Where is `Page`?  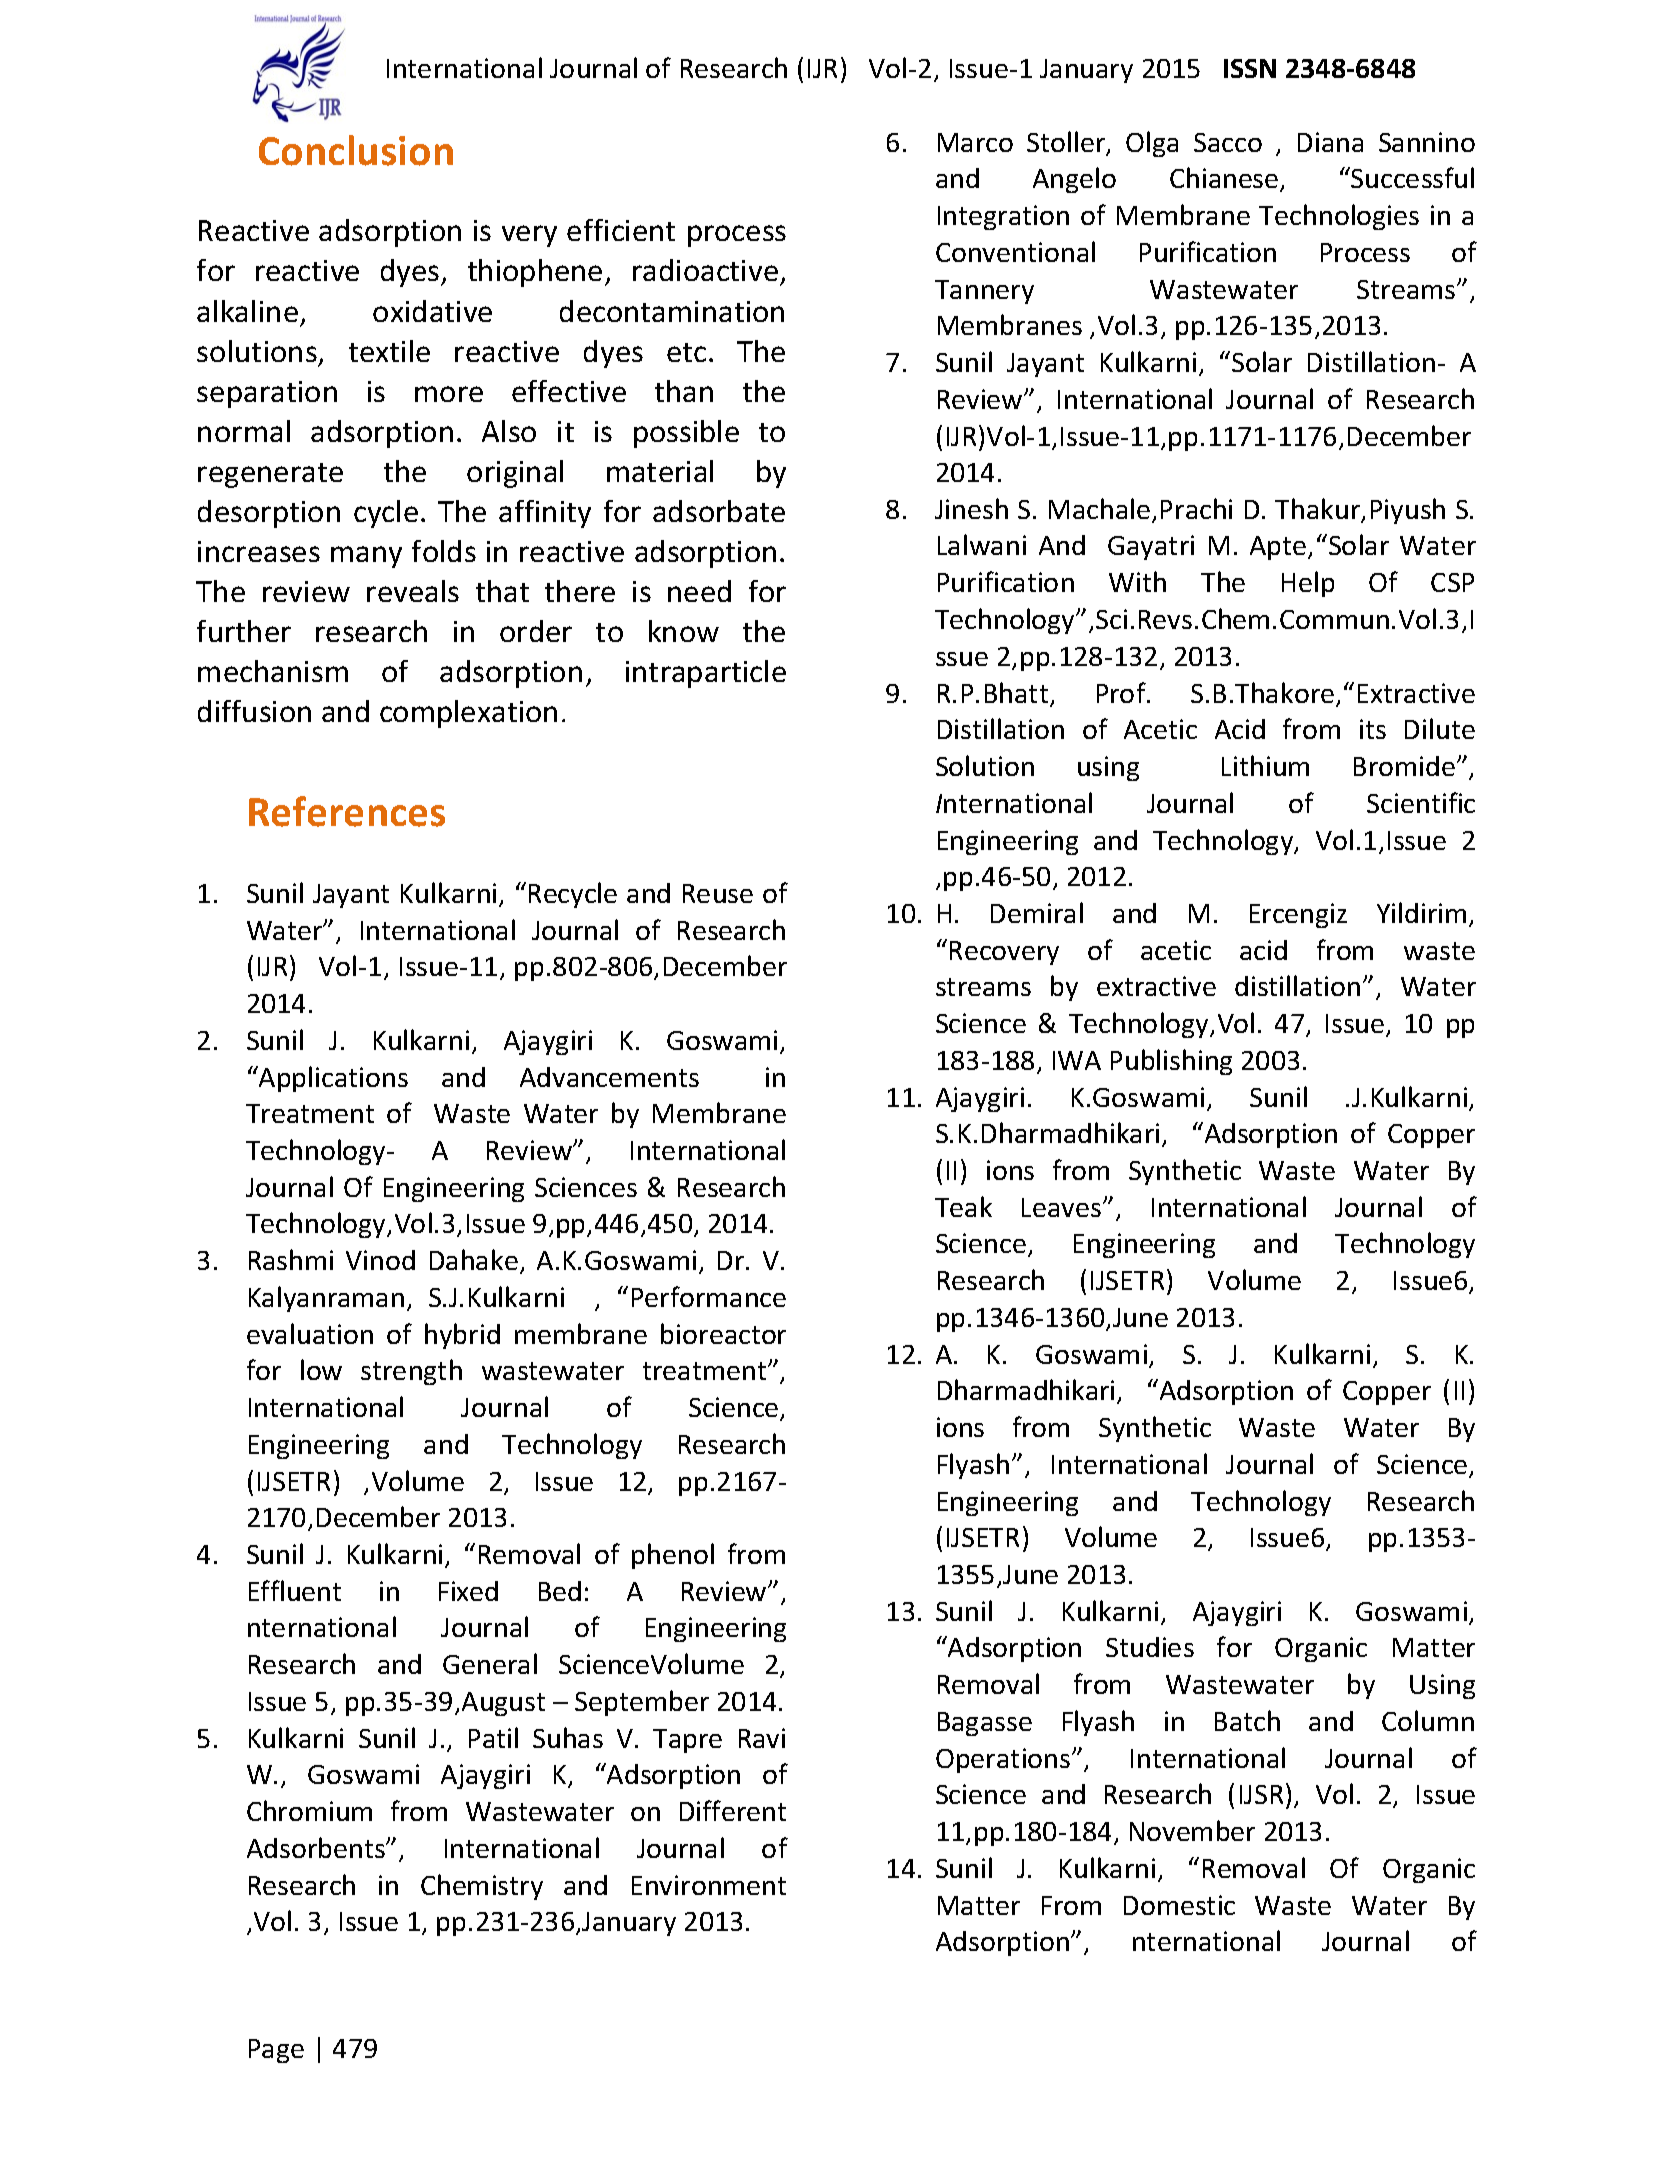 Page is located at coordinates (276, 2051).
